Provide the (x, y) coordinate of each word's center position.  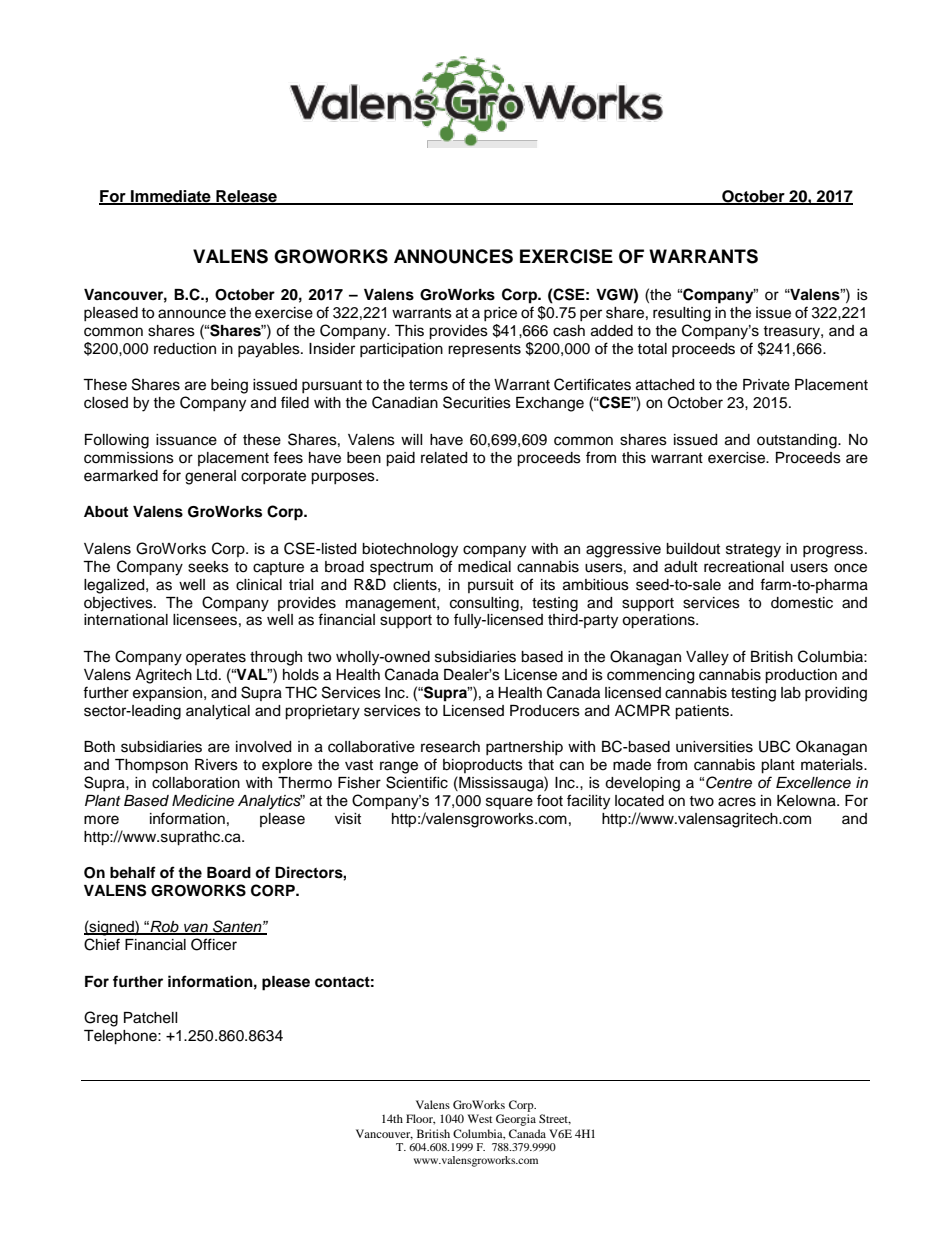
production (801, 676)
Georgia (516, 1120)
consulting (485, 604)
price (500, 314)
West (480, 1118)
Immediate (171, 197)
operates (216, 658)
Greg (101, 1019)
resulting (682, 314)
